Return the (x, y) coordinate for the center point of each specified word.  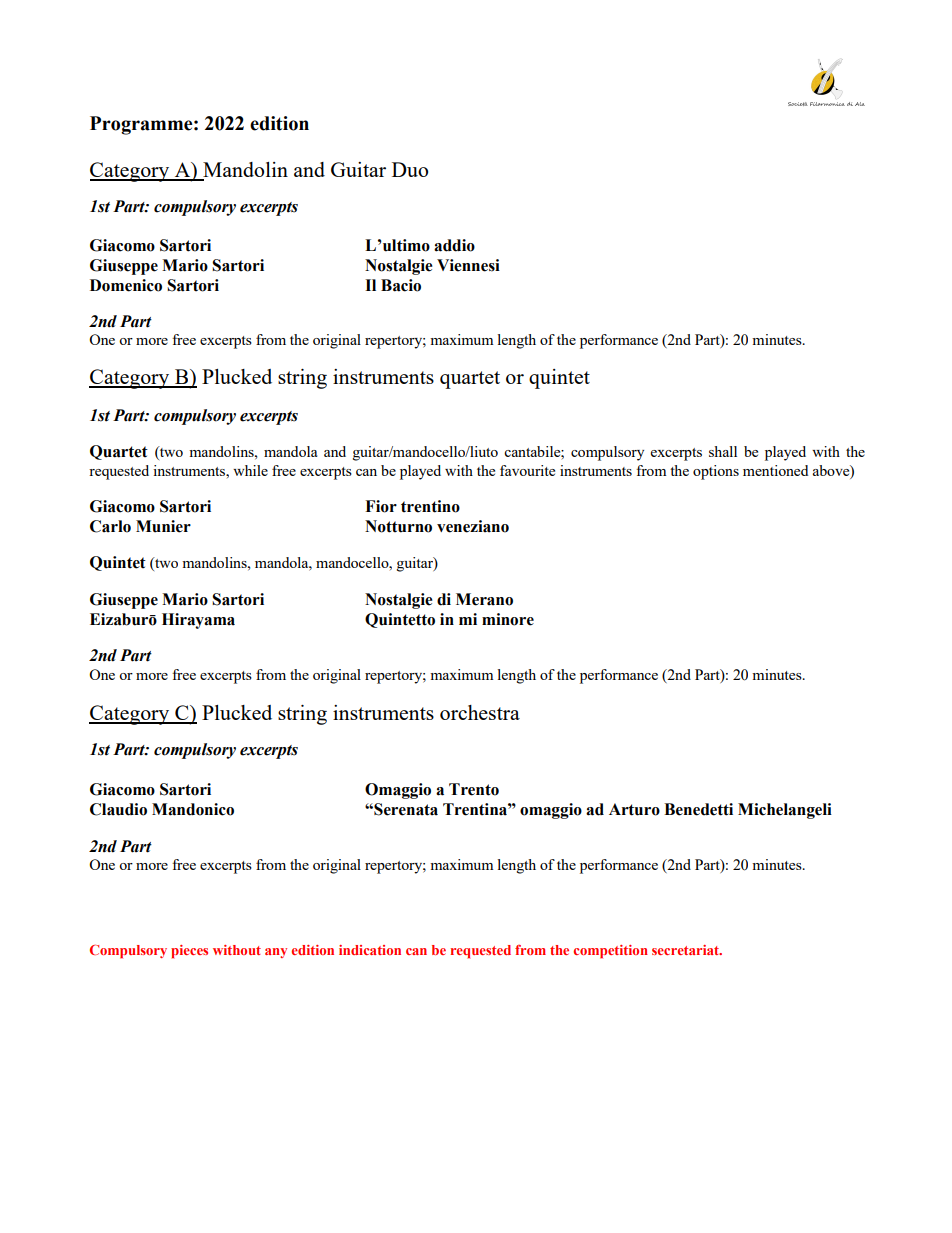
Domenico (126, 285)
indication (370, 950)
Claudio (118, 809)
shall (723, 451)
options (716, 472)
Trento (474, 789)
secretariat (687, 950)
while (250, 470)
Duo (410, 169)
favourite (527, 470)
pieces (189, 952)
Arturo (634, 809)
